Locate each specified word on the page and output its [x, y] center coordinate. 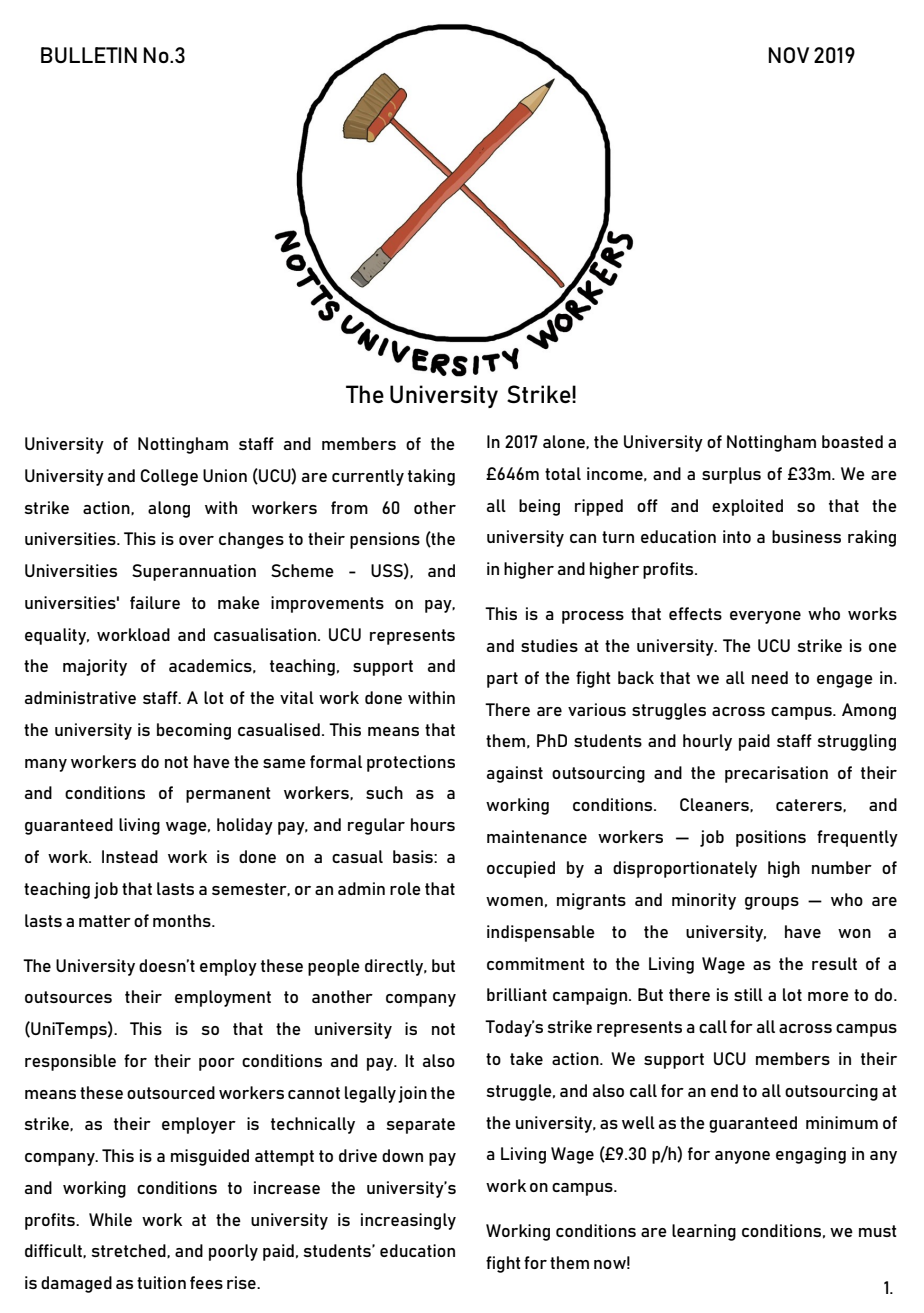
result [834, 963]
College [169, 477]
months [183, 920]
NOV [788, 55]
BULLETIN [89, 55]
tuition [161, 1282]
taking [431, 477]
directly [395, 967]
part [502, 680]
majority [95, 667]
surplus [731, 475]
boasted [852, 441]
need [770, 677]
